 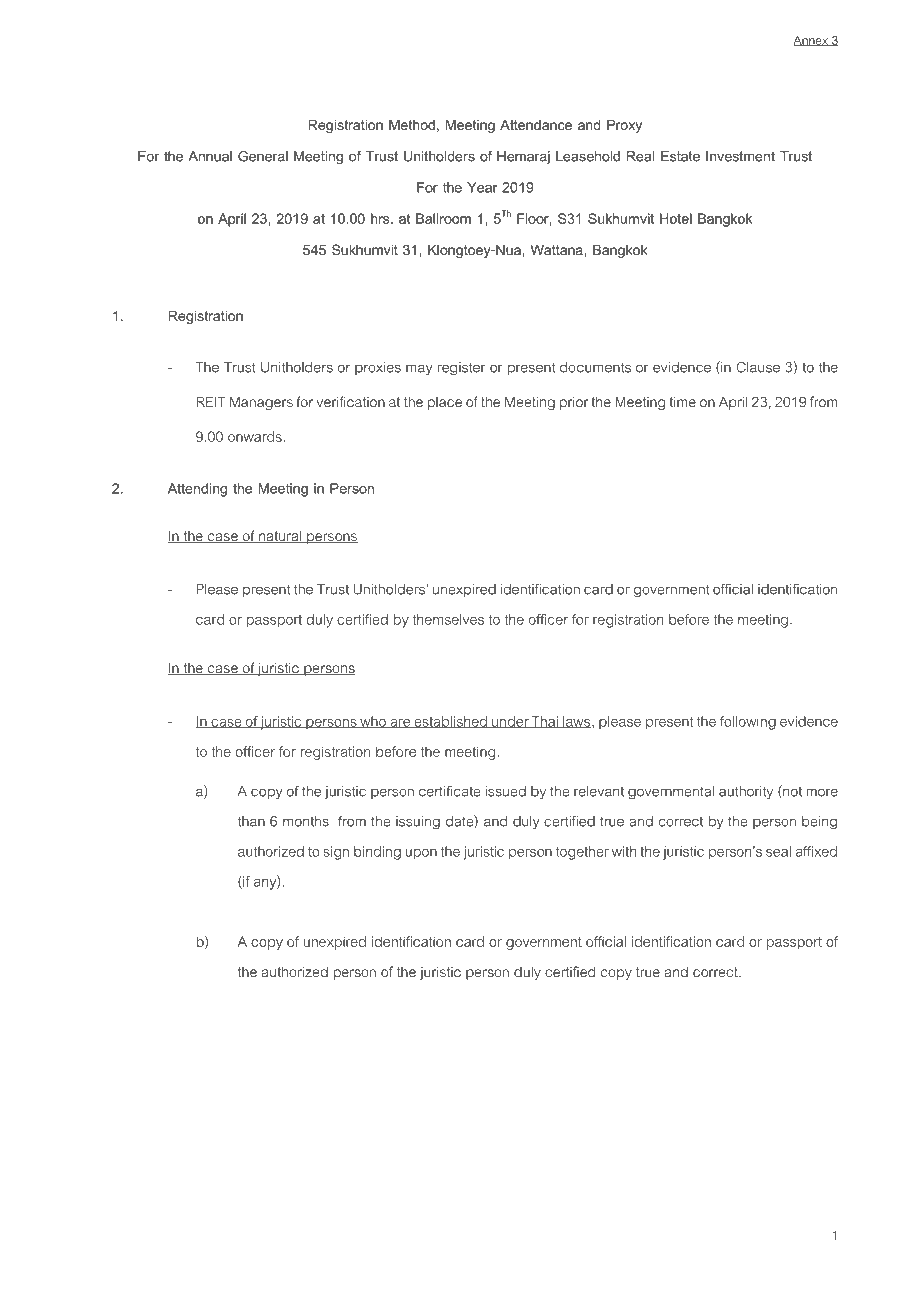 I want to click on onwards, so click(x=255, y=436).
